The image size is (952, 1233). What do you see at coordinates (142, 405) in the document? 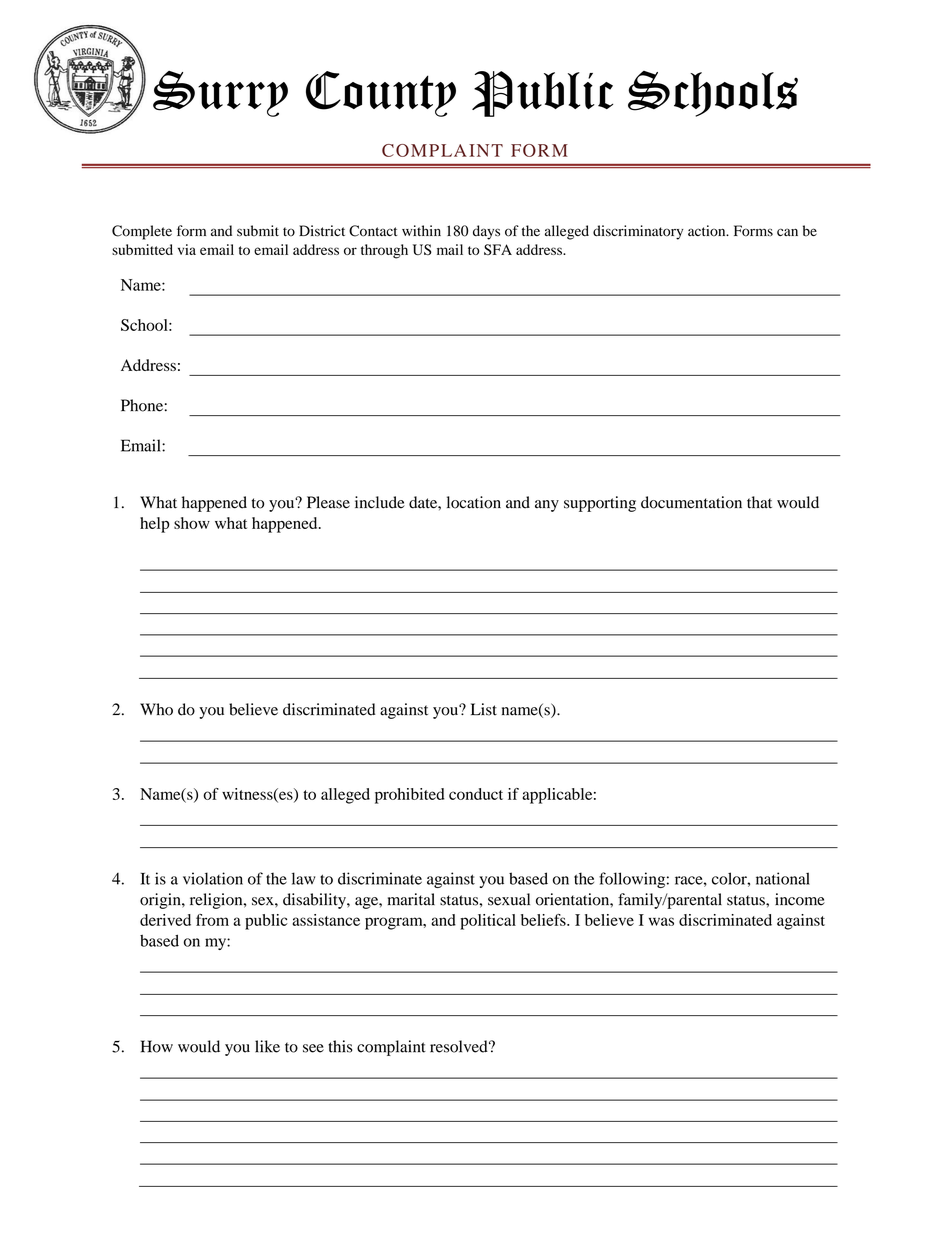
I see `Phone` at bounding box center [142, 405].
